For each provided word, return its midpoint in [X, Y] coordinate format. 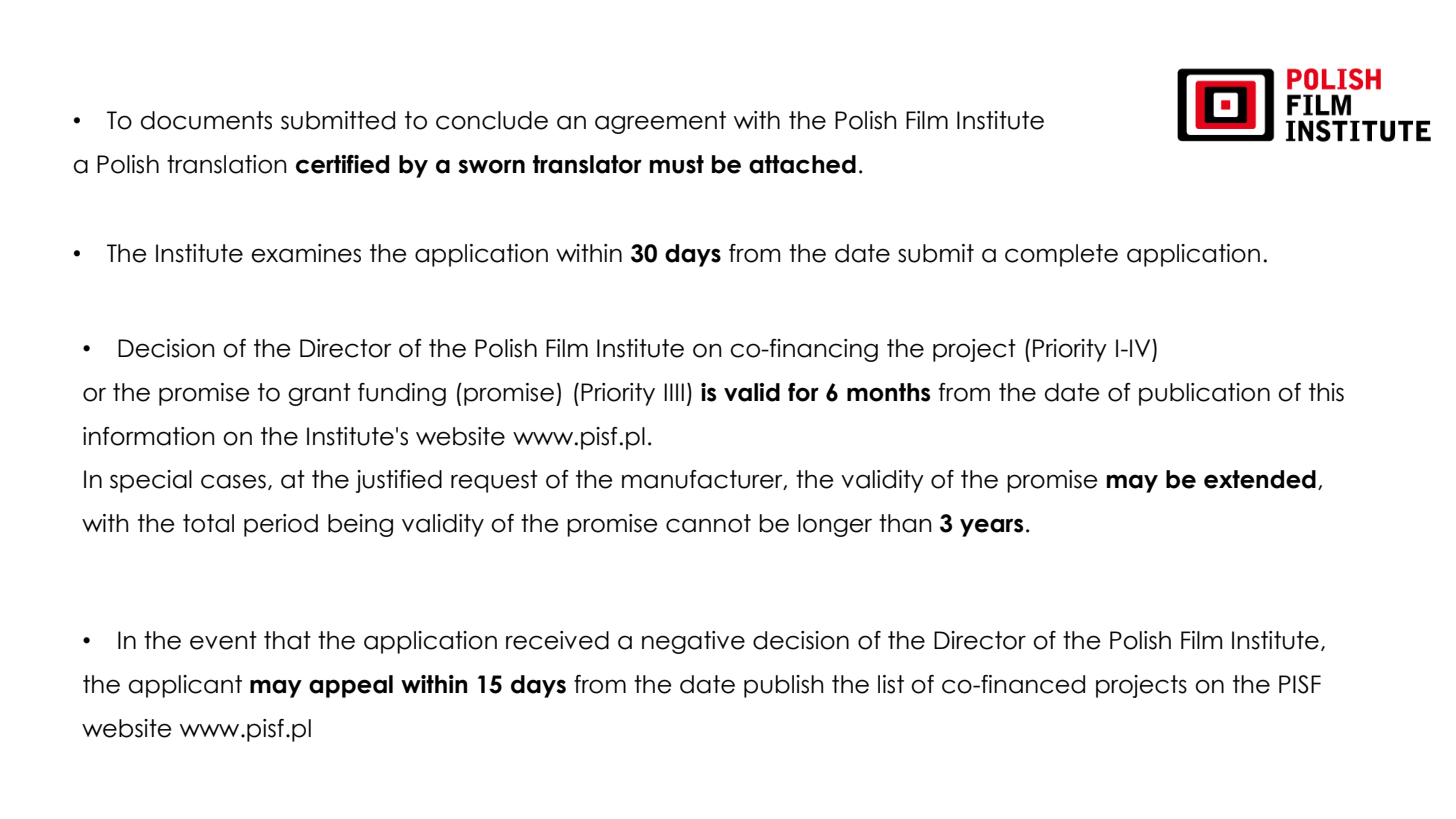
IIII [674, 392]
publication [1204, 394]
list [891, 684]
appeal [351, 686]
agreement [660, 122]
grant [319, 394]
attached [802, 164]
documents [206, 120]
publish [783, 686]
